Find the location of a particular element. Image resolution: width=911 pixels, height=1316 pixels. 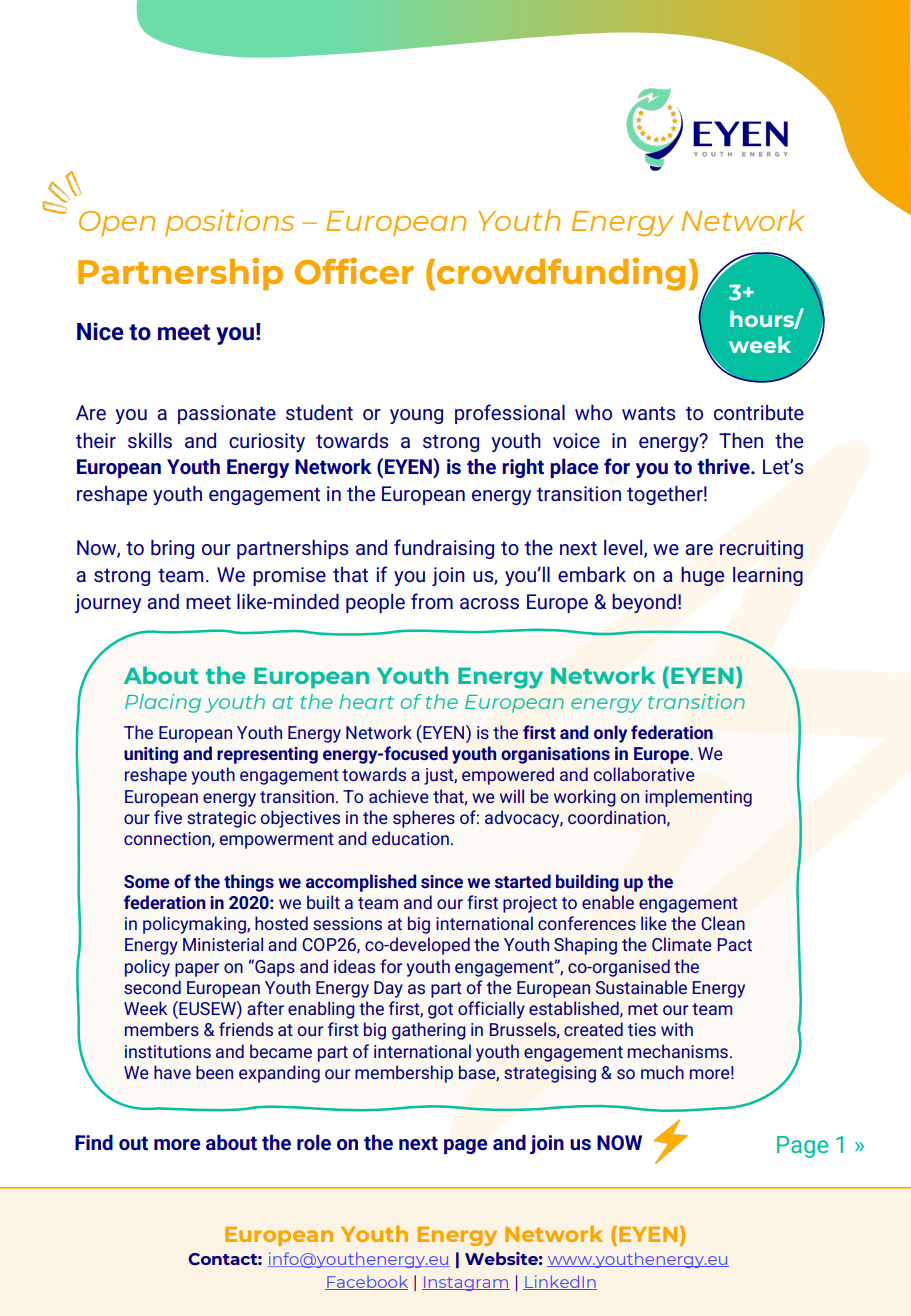

uniting is located at coordinates (151, 755).
